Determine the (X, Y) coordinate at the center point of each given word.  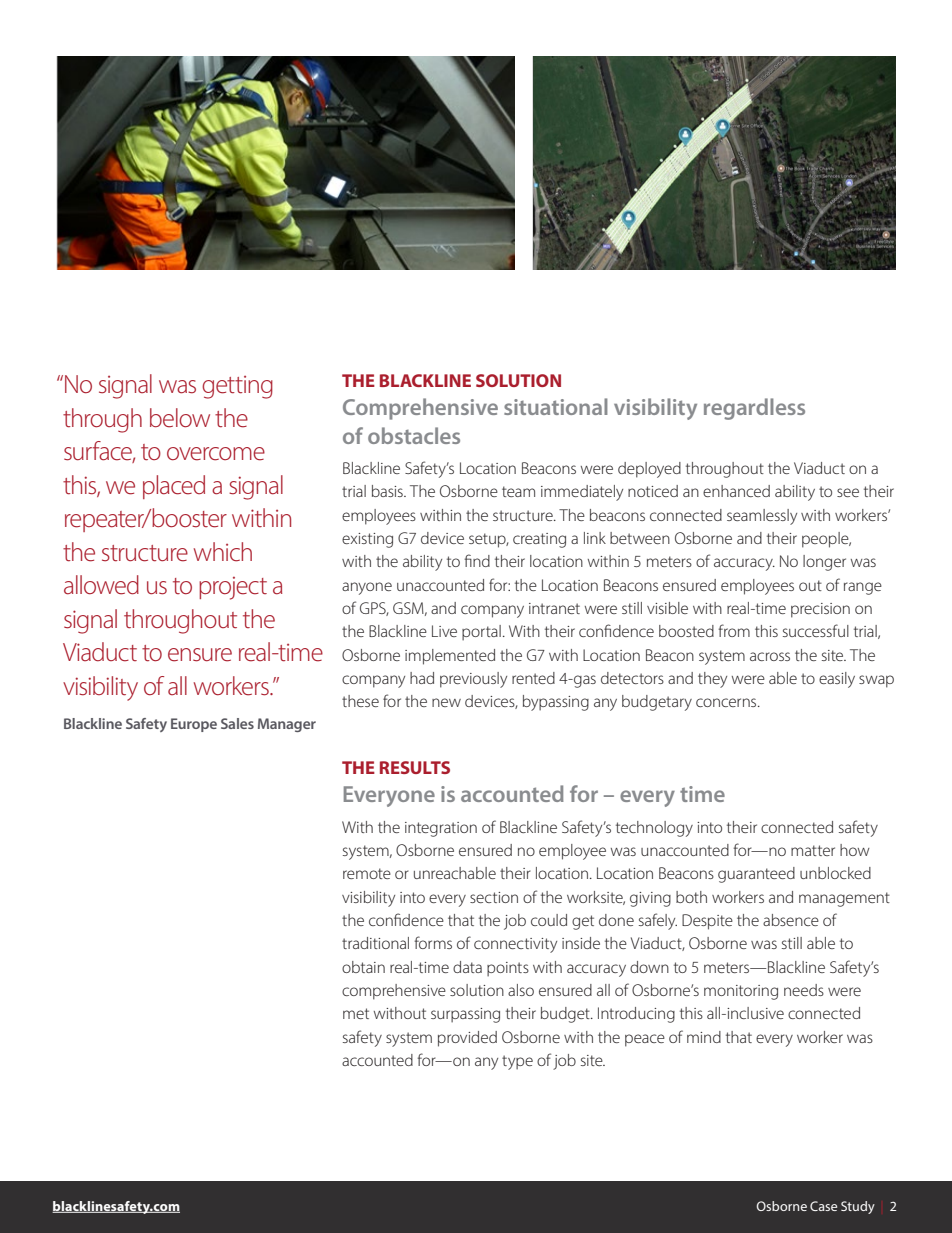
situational (556, 406)
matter (813, 850)
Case (823, 1206)
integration (441, 829)
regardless (754, 409)
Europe (194, 725)
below (180, 418)
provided (467, 1039)
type (517, 1062)
